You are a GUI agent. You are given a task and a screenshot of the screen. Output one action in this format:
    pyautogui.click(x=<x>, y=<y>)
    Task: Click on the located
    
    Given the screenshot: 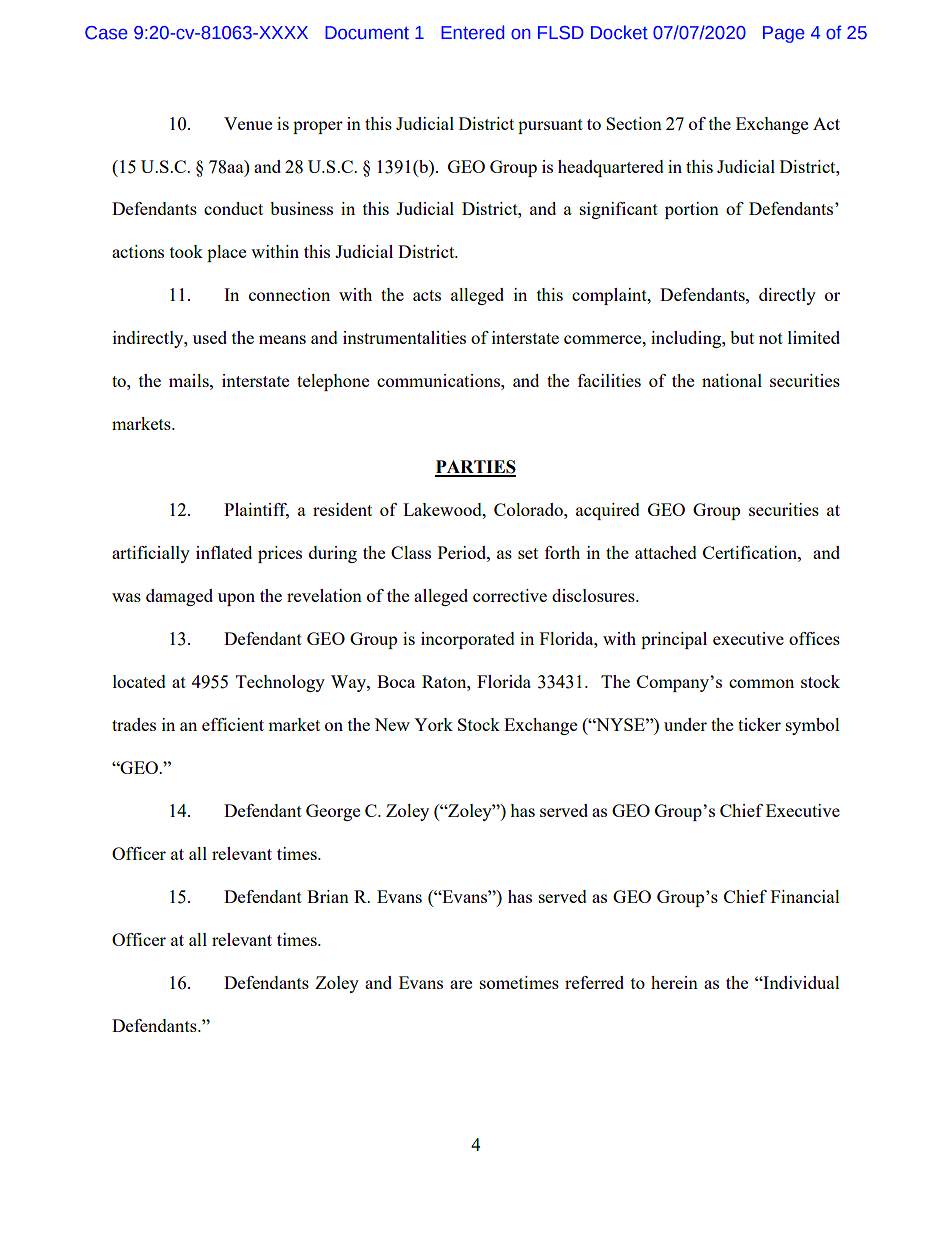 What is the action you would take?
    pyautogui.click(x=139, y=681)
